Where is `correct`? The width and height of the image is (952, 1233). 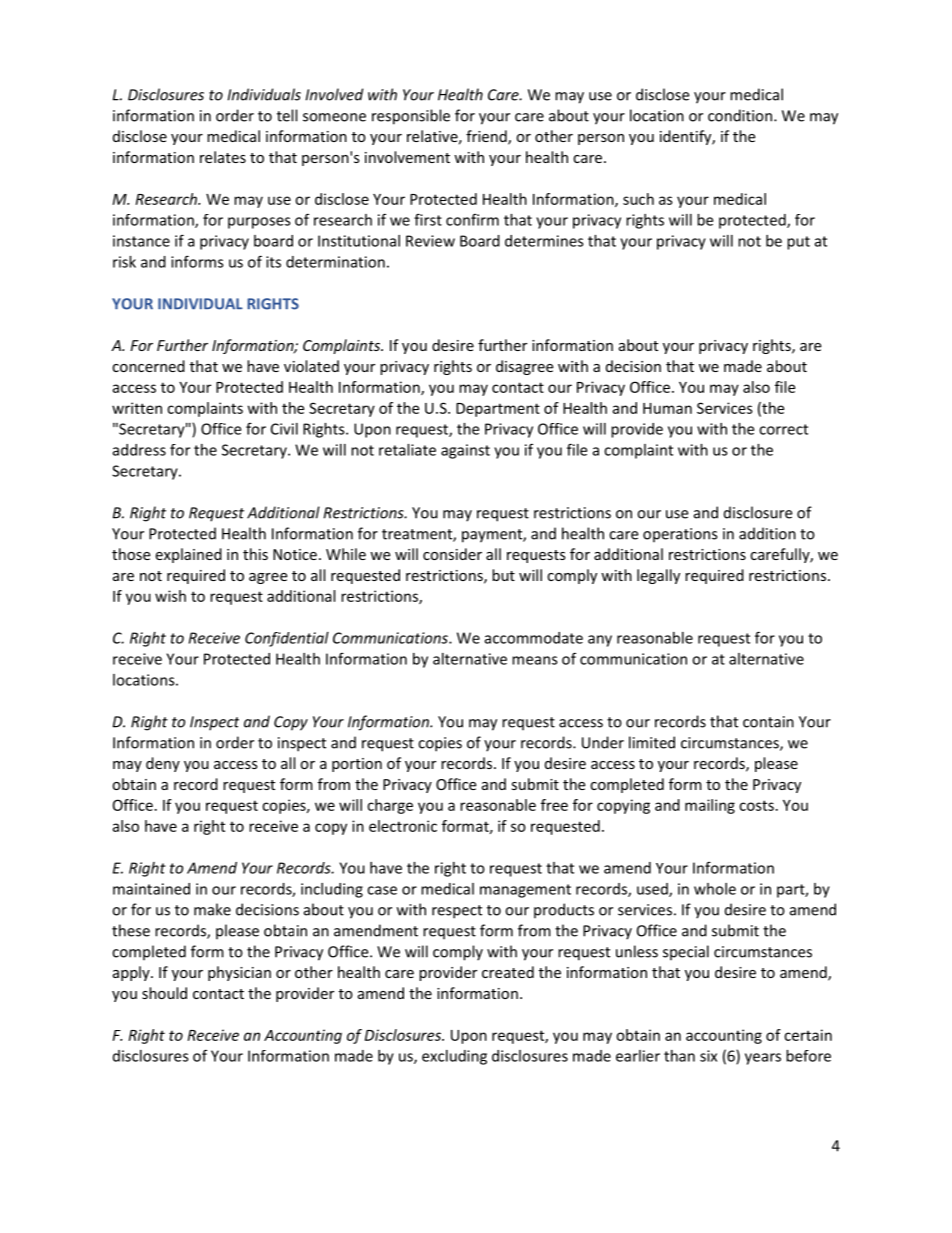 correct is located at coordinates (783, 429).
